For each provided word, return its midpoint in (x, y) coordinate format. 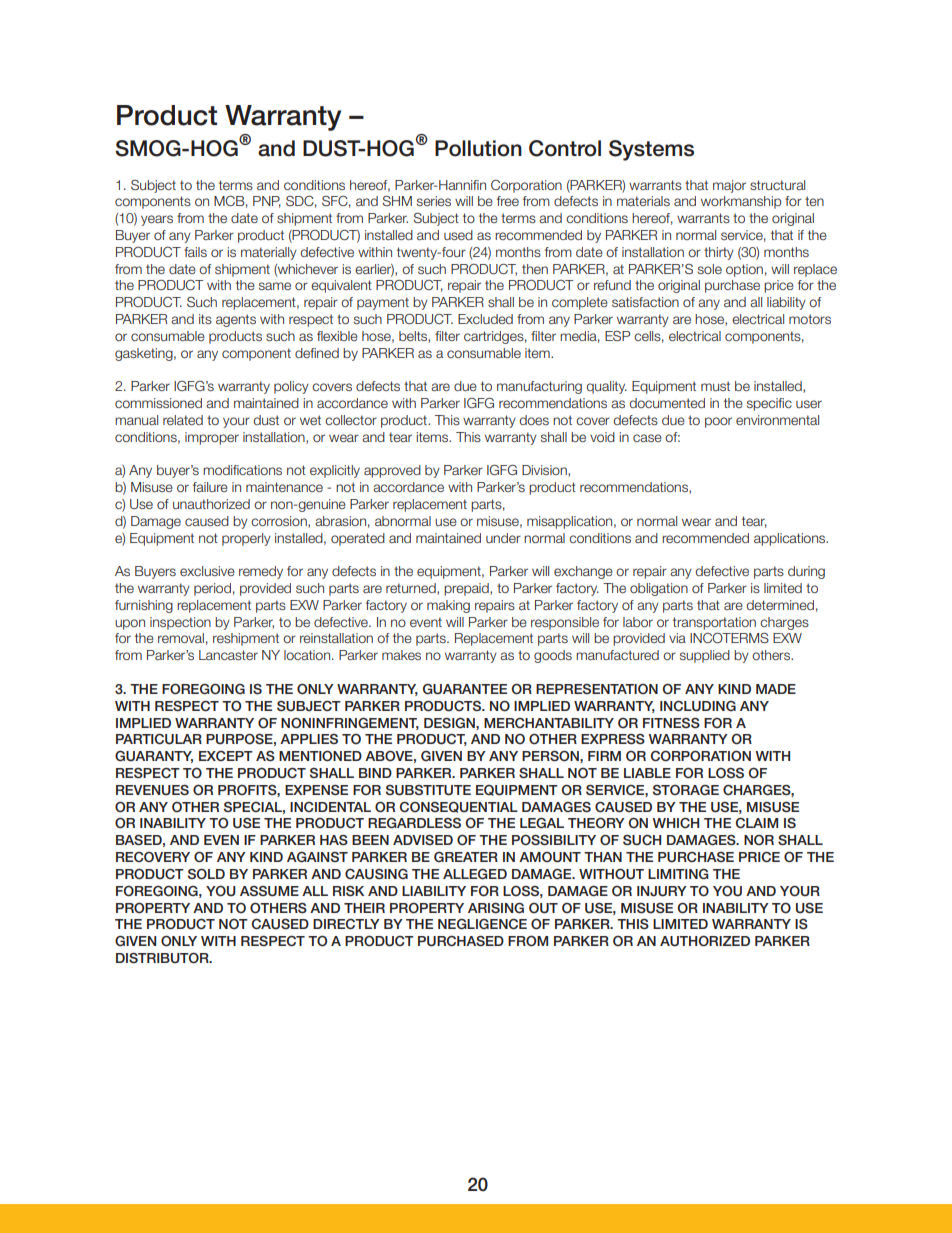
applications (791, 539)
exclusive (207, 571)
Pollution (478, 148)
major (729, 186)
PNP (267, 202)
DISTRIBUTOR (163, 958)
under (503, 538)
